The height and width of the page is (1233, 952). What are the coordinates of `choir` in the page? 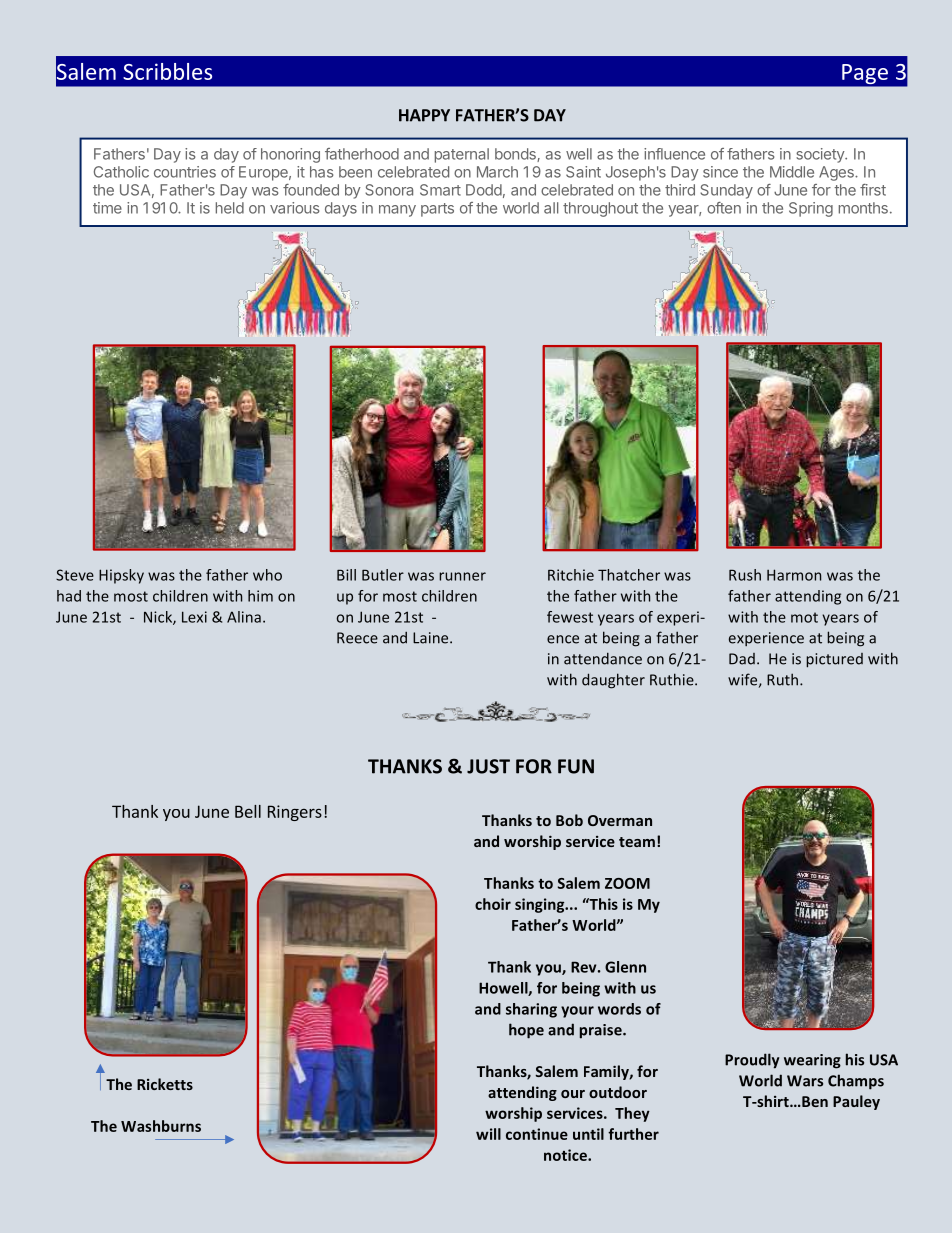 It's located at (493, 904).
